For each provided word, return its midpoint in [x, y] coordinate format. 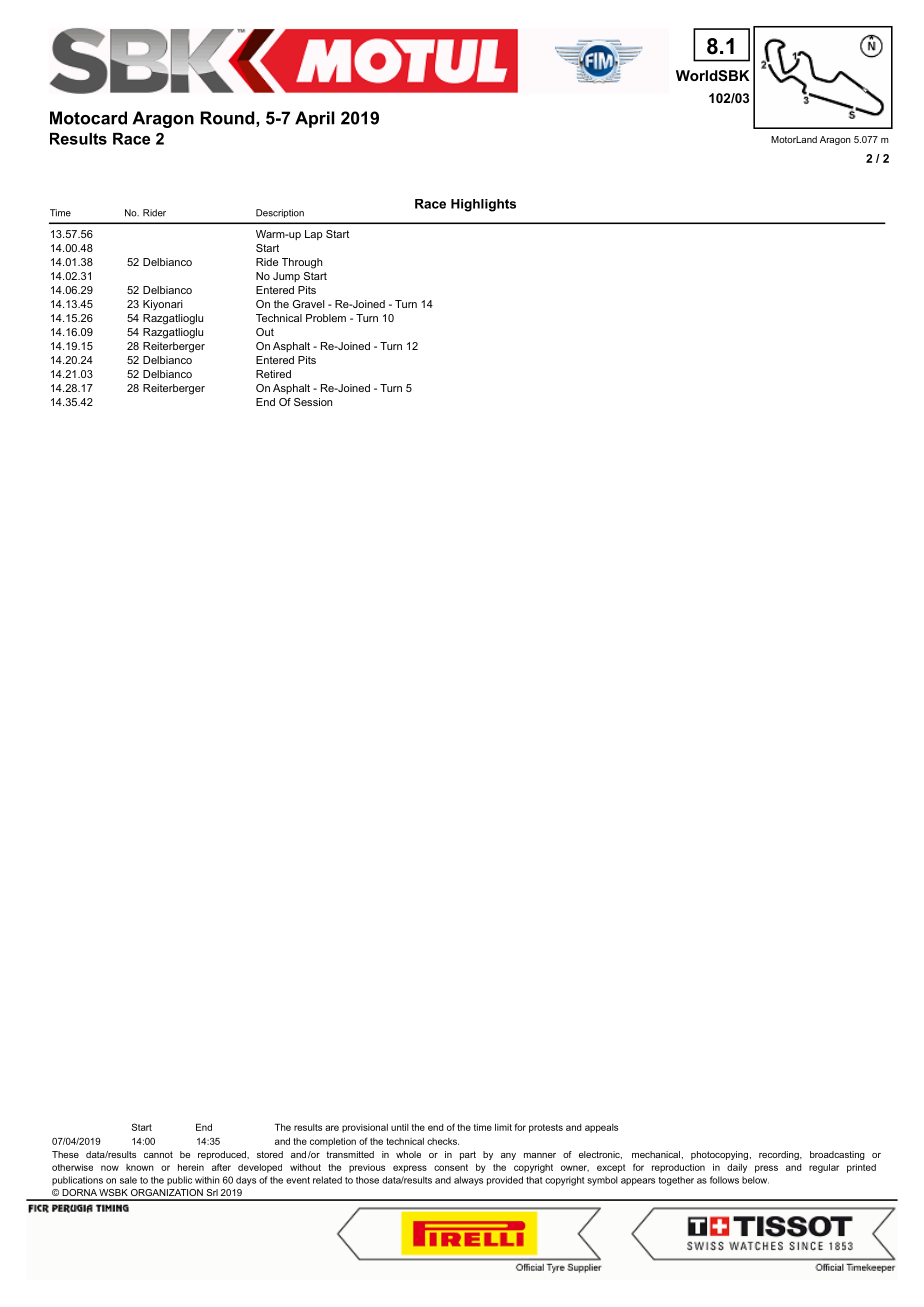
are [332, 1128]
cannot [158, 1154]
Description [280, 213]
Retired [273, 374]
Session [313, 402]
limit [503, 1127]
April [315, 119]
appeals [601, 1128]
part [468, 1155]
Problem [326, 318]
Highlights [483, 205]
